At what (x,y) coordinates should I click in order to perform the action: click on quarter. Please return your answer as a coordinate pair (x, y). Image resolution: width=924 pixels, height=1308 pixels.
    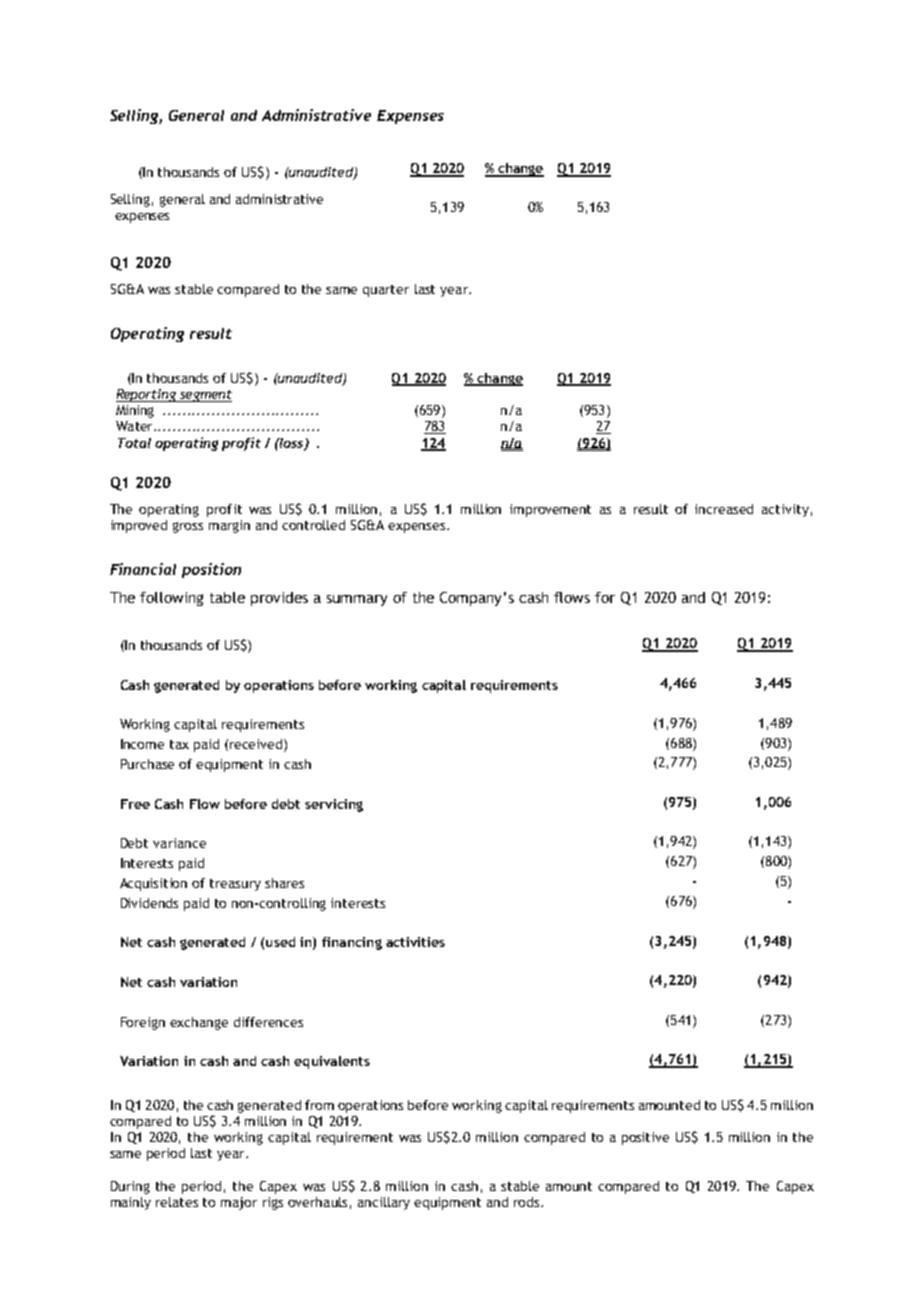
    Looking at the image, I should click on (386, 291).
